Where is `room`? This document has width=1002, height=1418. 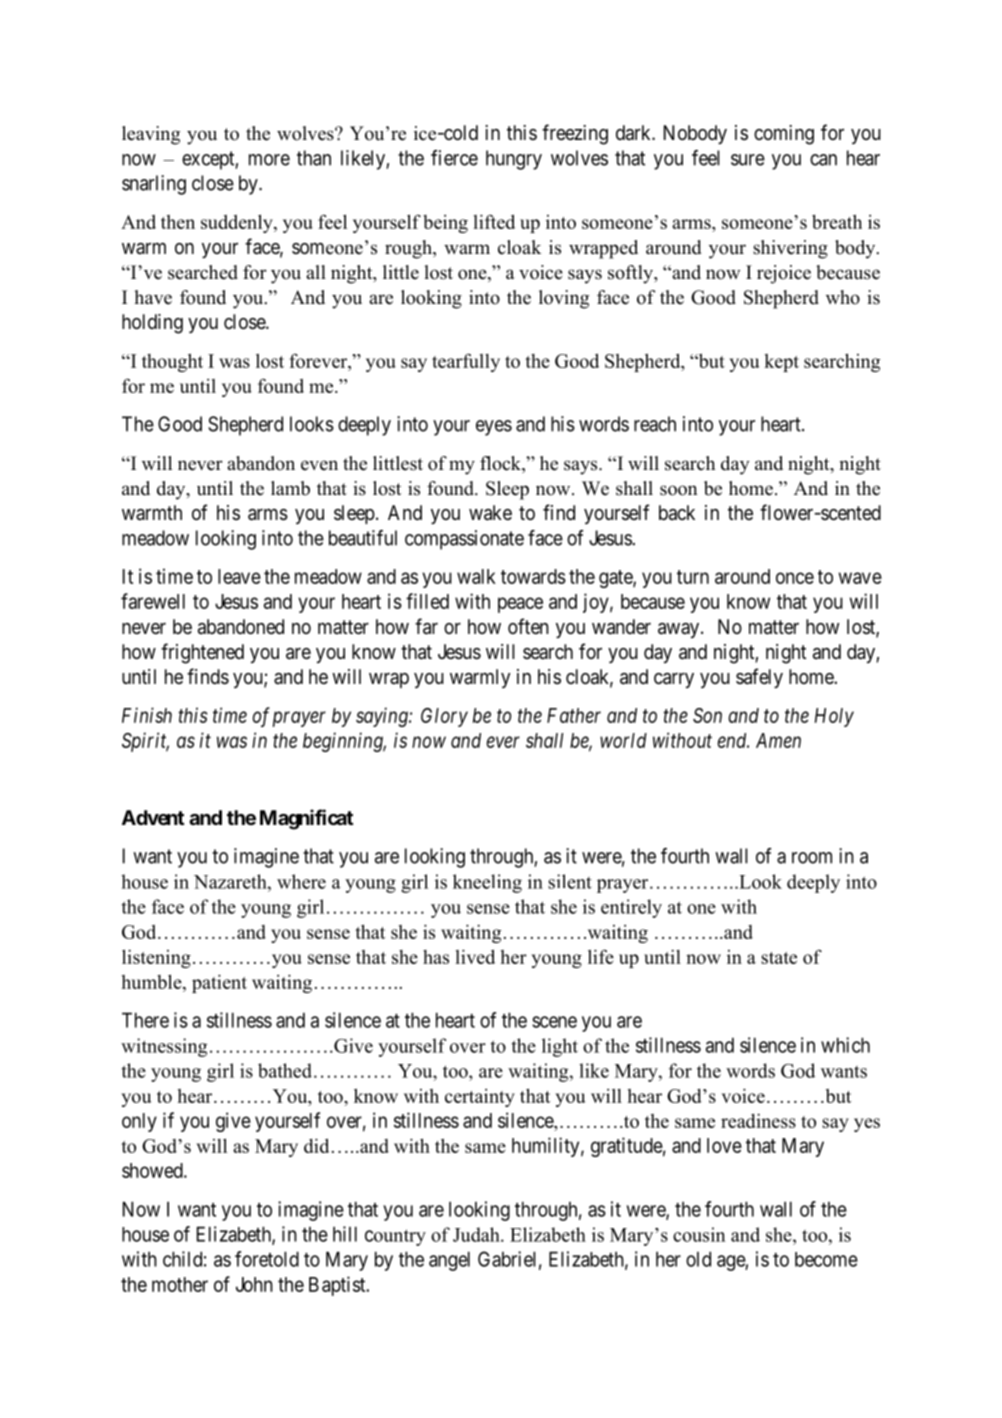
room is located at coordinates (812, 858).
